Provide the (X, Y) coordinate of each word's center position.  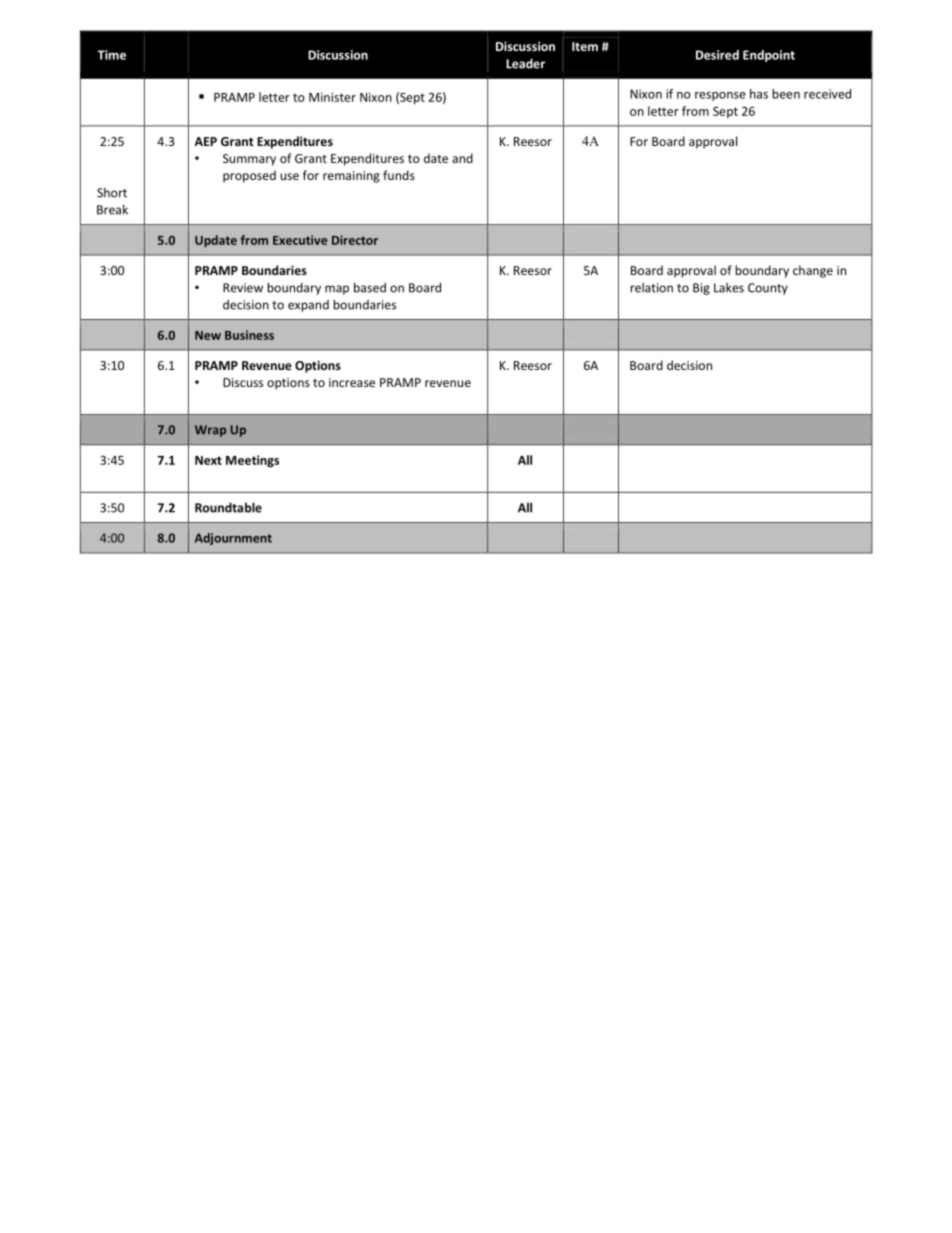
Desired (717, 55)
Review (243, 288)
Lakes (729, 288)
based (370, 287)
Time (112, 55)
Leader (525, 63)
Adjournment (233, 539)
